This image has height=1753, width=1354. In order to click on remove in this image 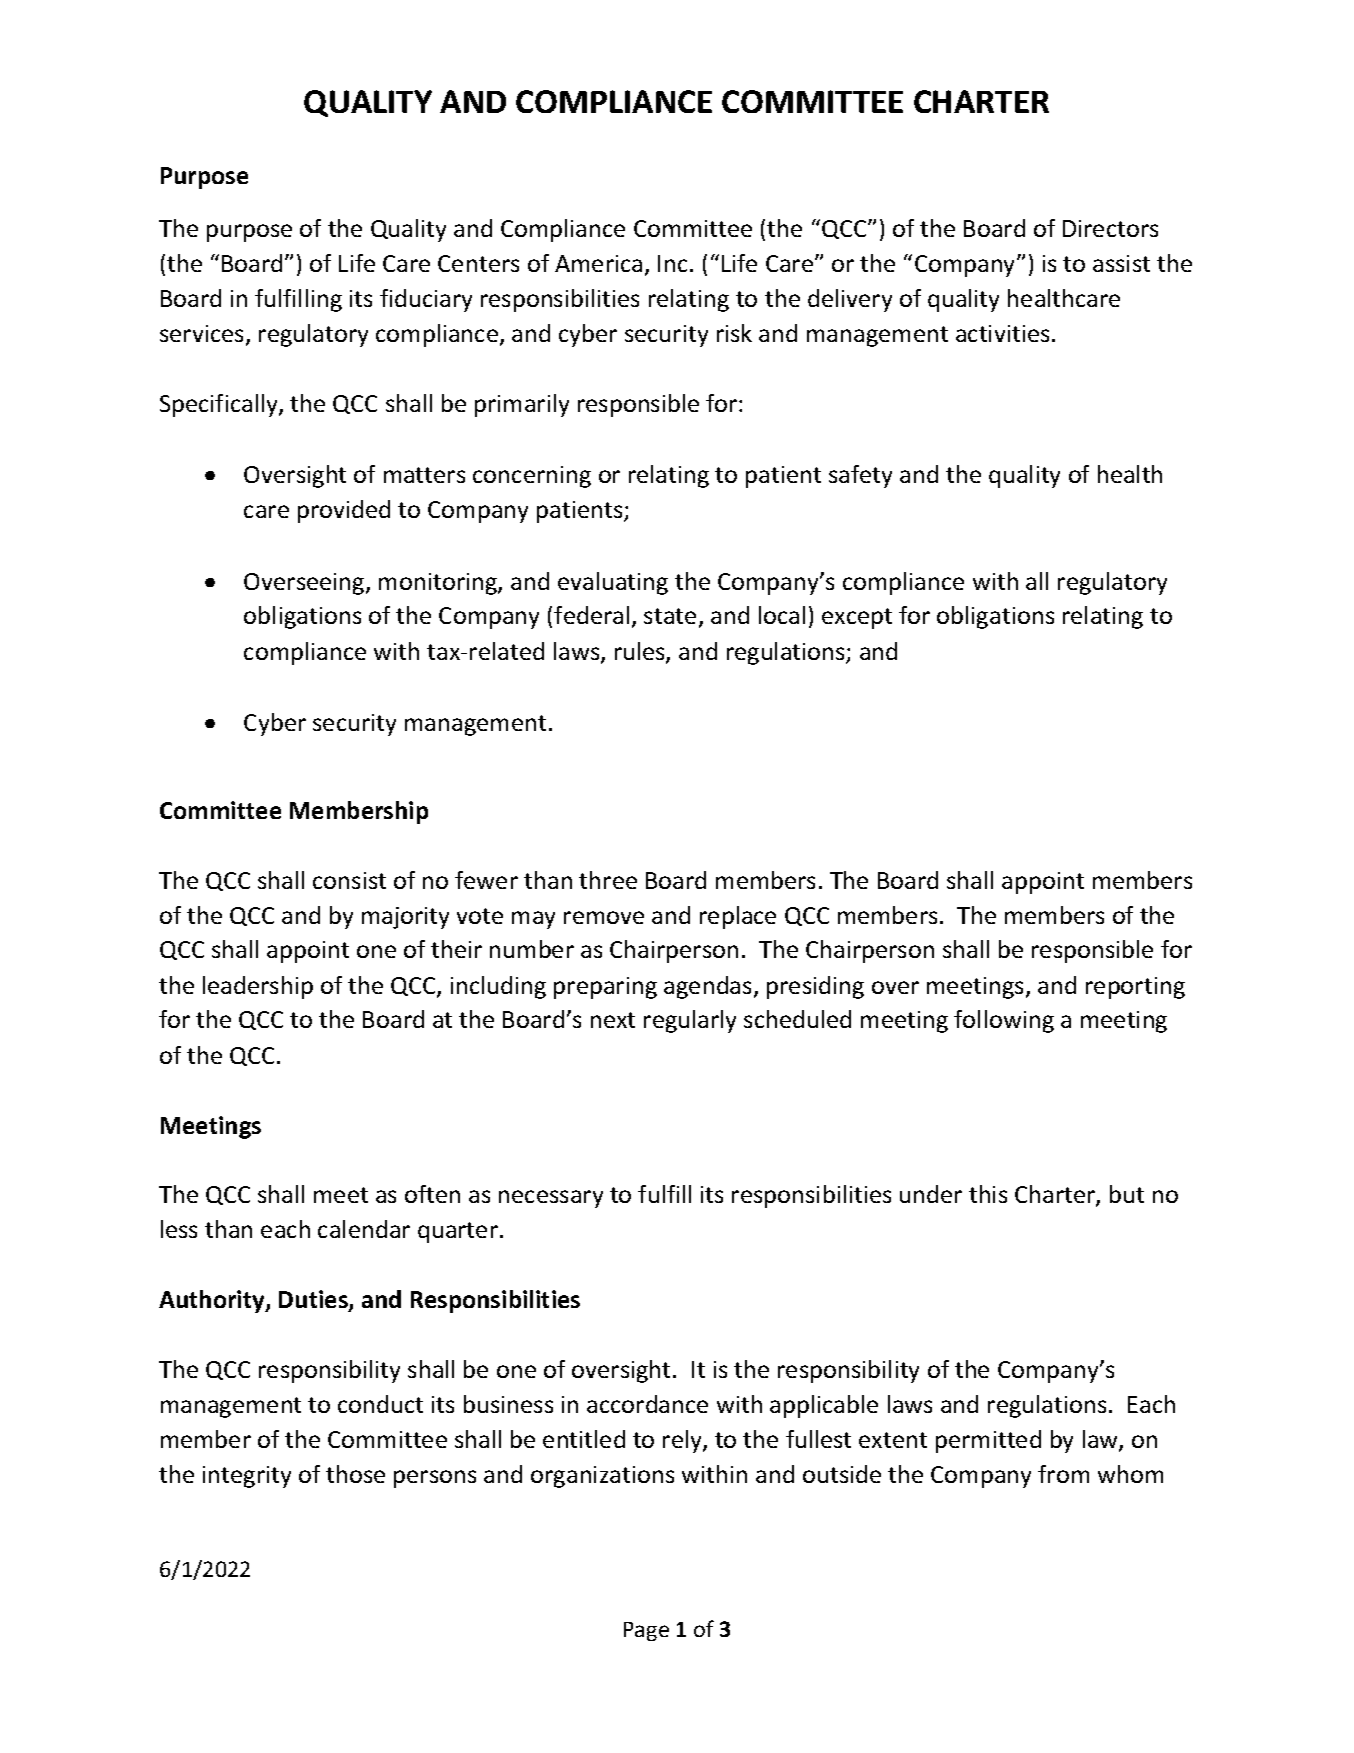, I will do `click(604, 917)`.
